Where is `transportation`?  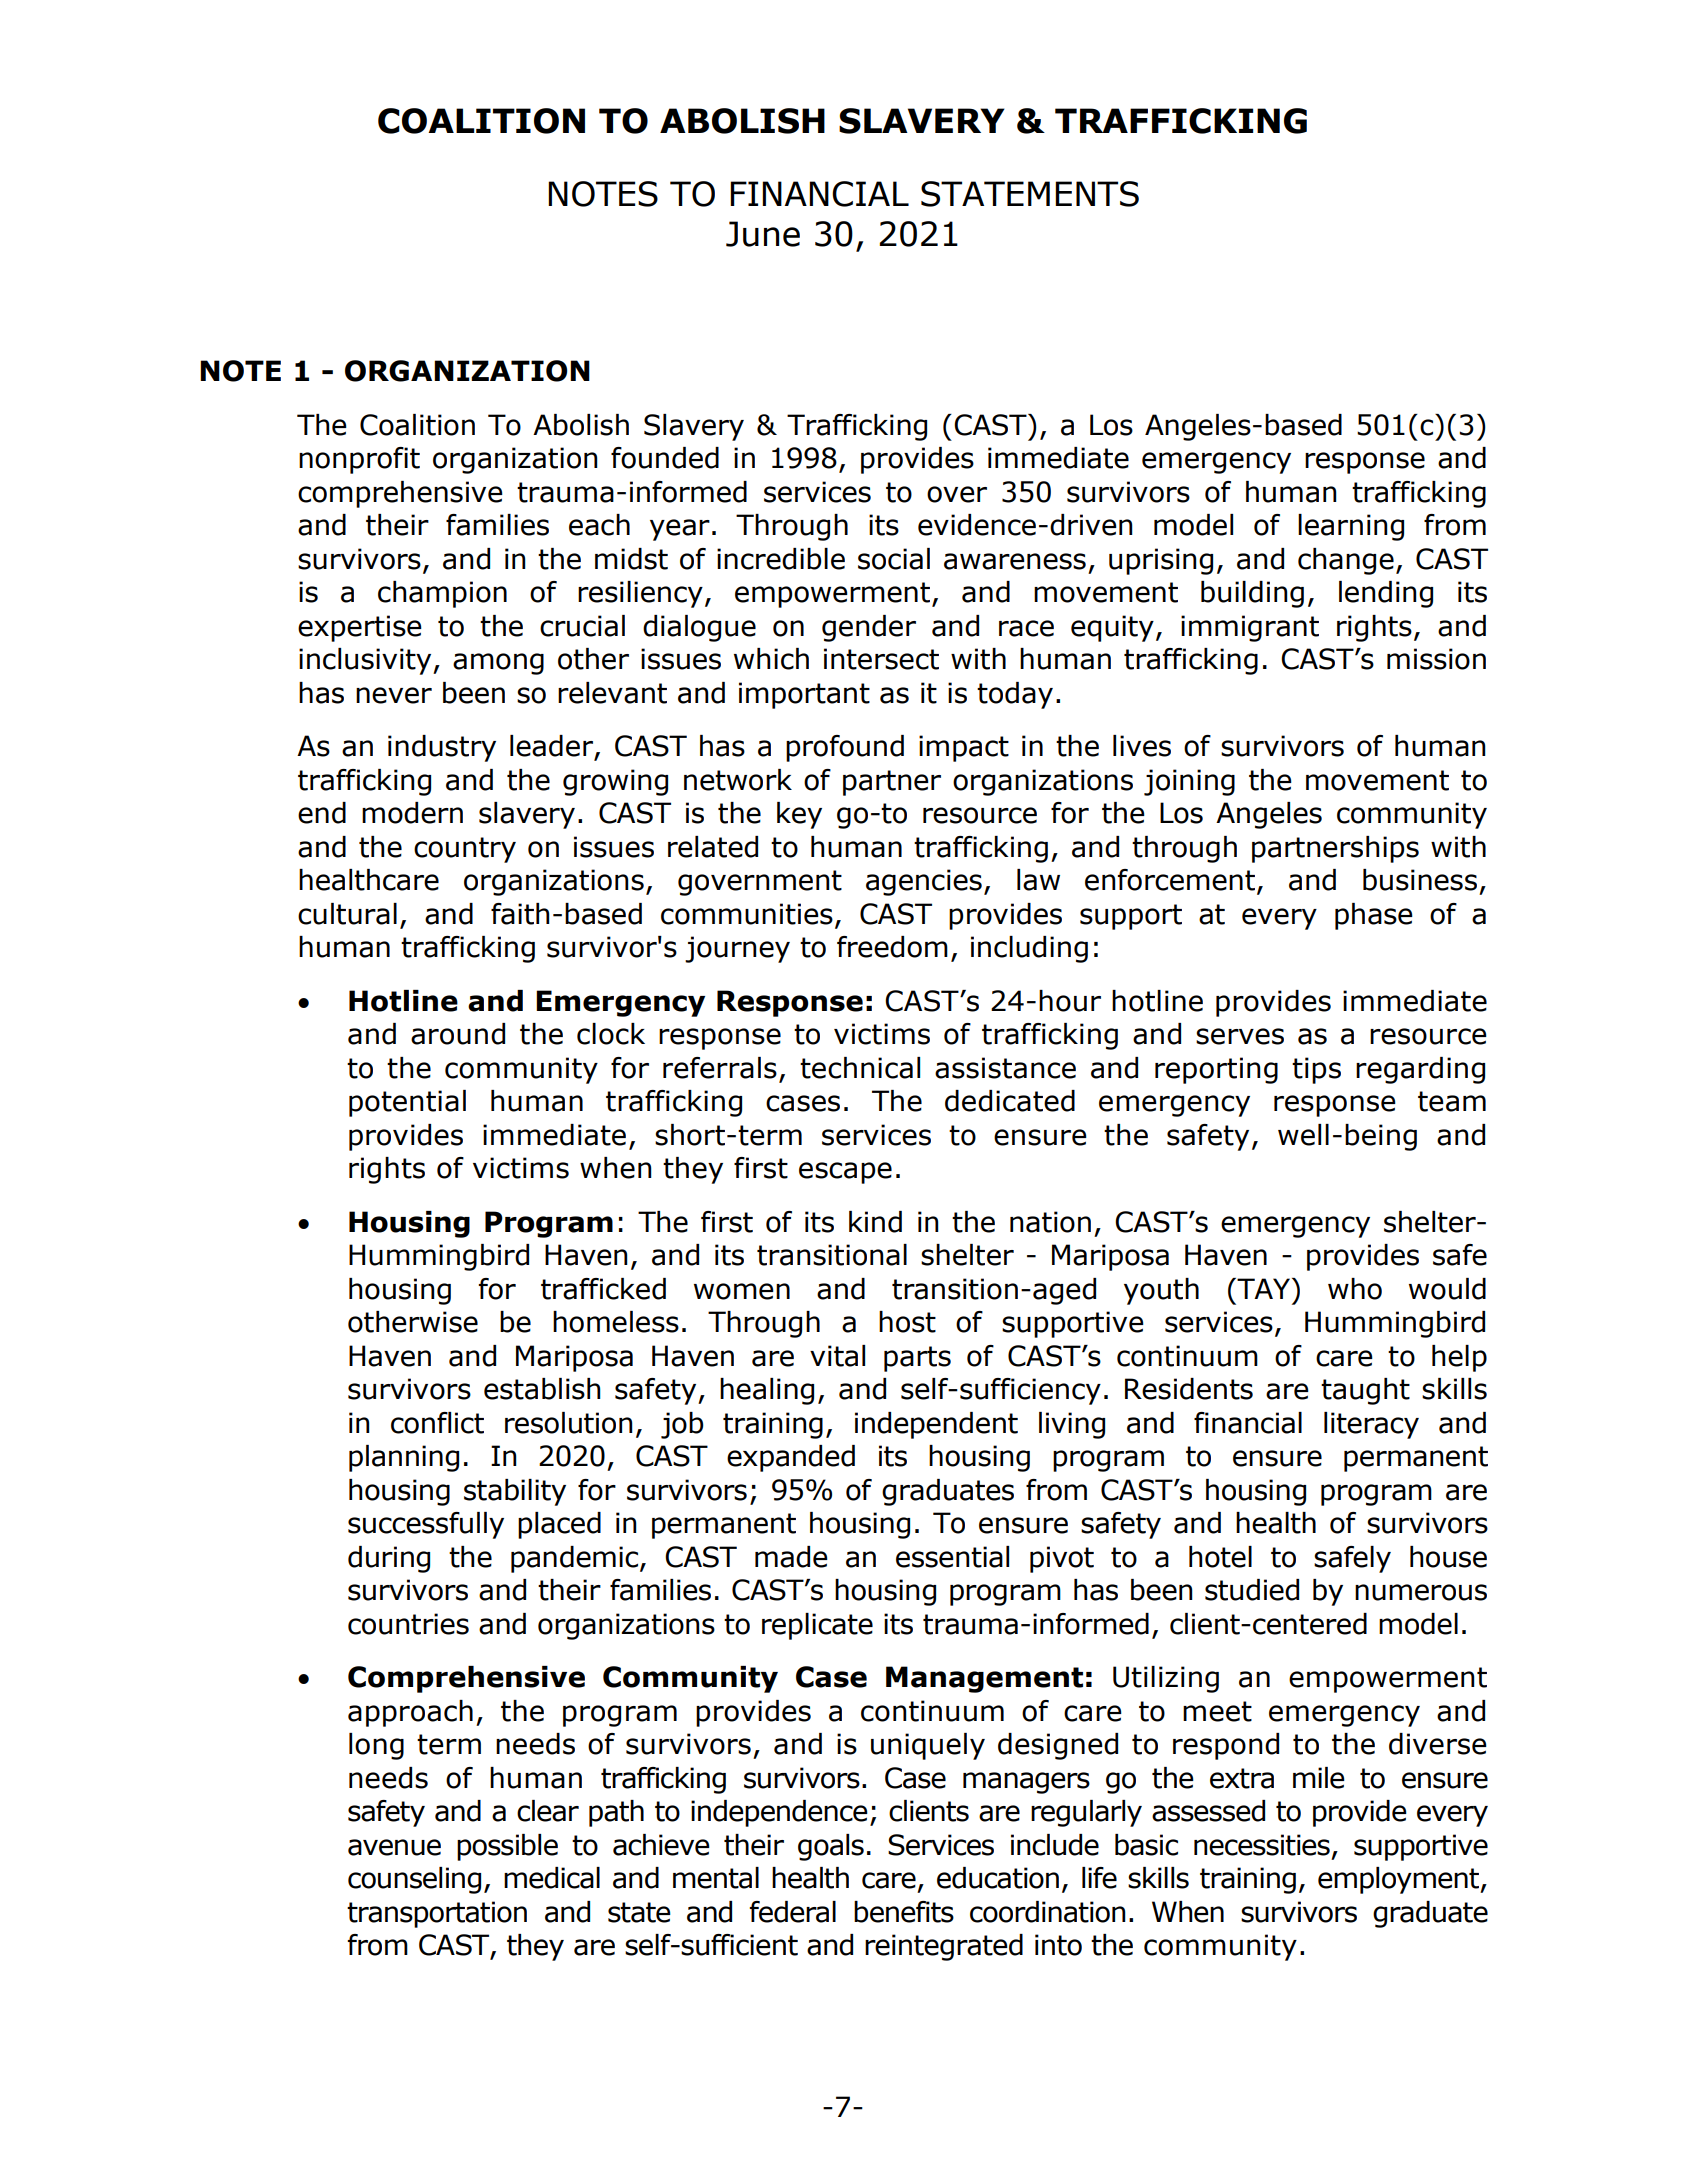
transportation is located at coordinates (437, 1914).
